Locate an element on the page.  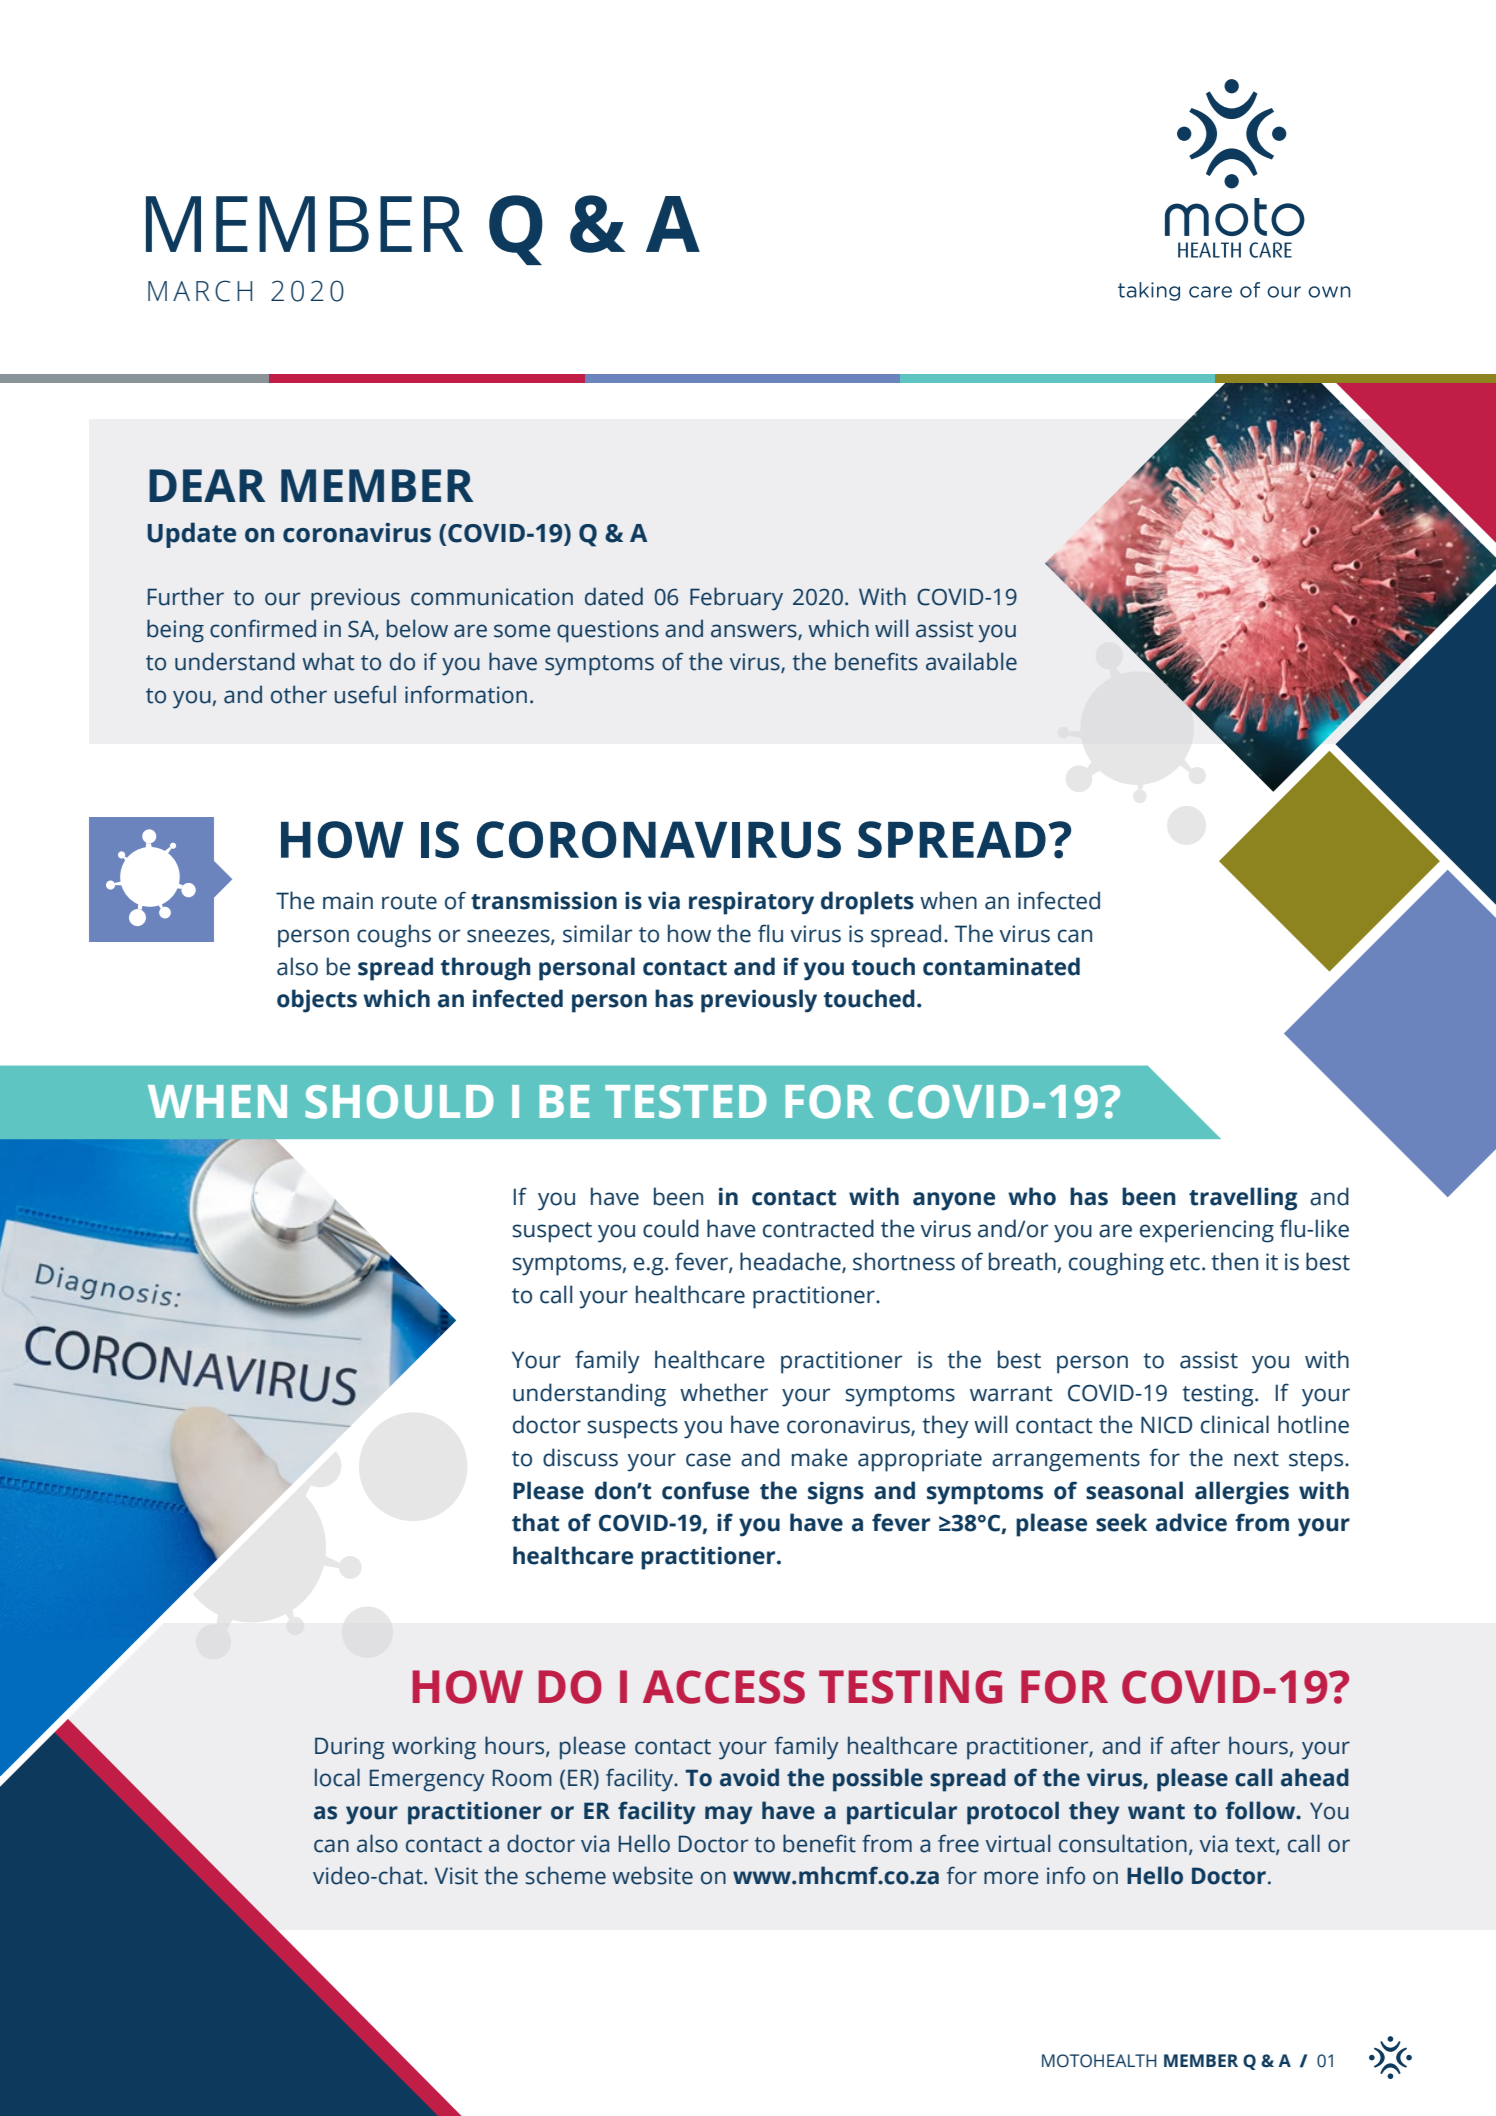
available is located at coordinates (971, 661).
